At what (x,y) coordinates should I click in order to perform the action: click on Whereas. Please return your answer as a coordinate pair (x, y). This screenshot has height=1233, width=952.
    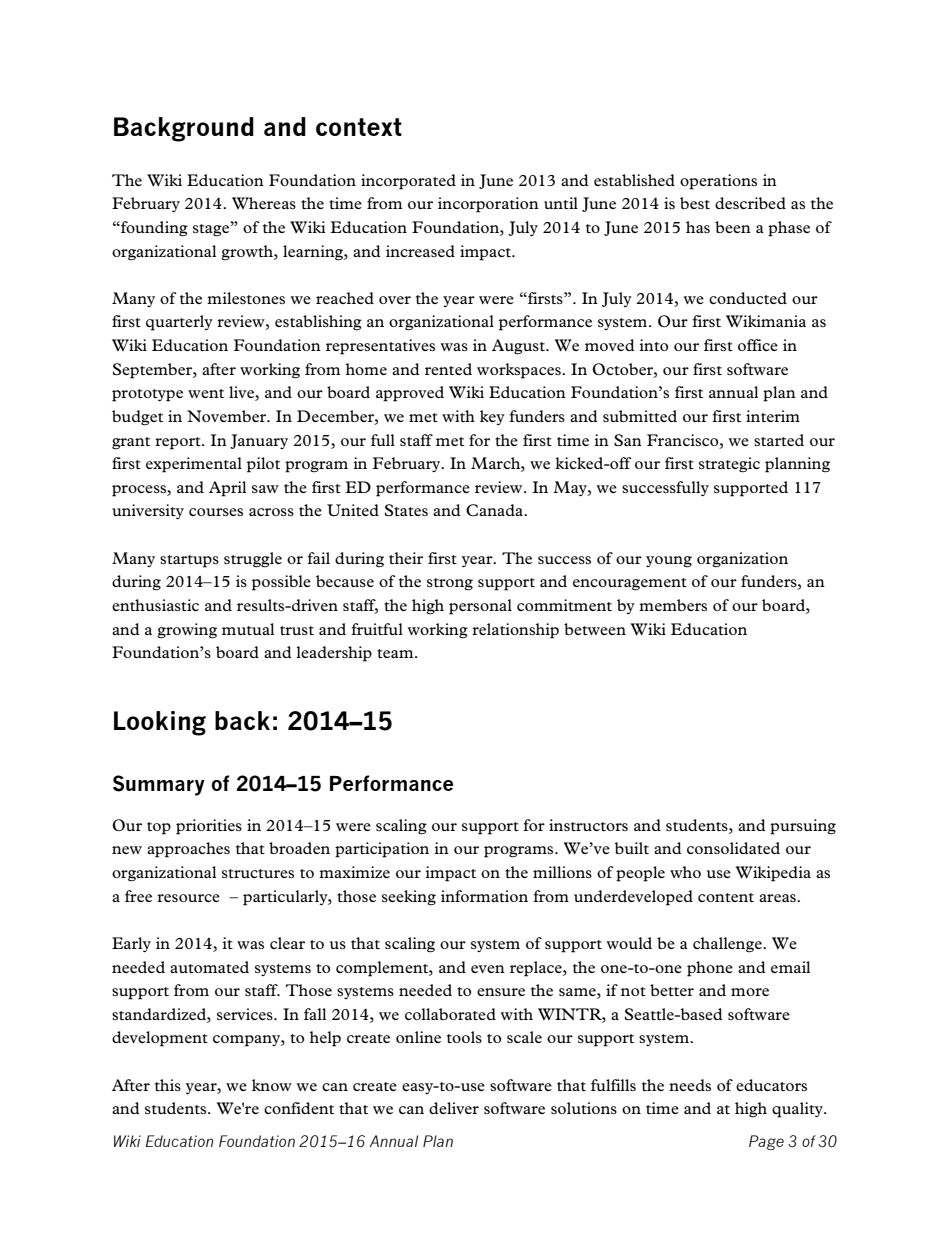
    Looking at the image, I should click on (264, 203).
